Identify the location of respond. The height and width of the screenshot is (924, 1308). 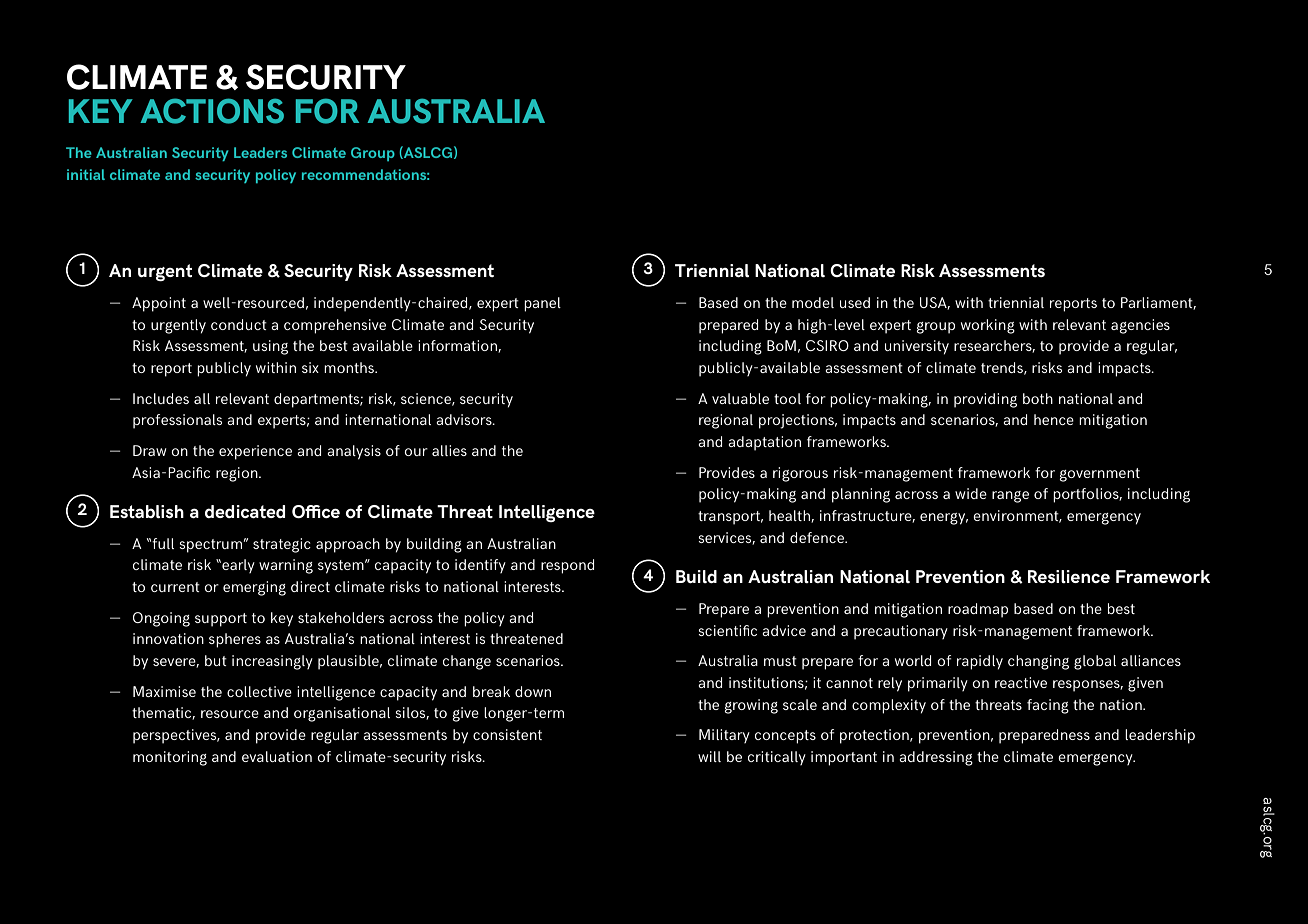
(567, 566).
